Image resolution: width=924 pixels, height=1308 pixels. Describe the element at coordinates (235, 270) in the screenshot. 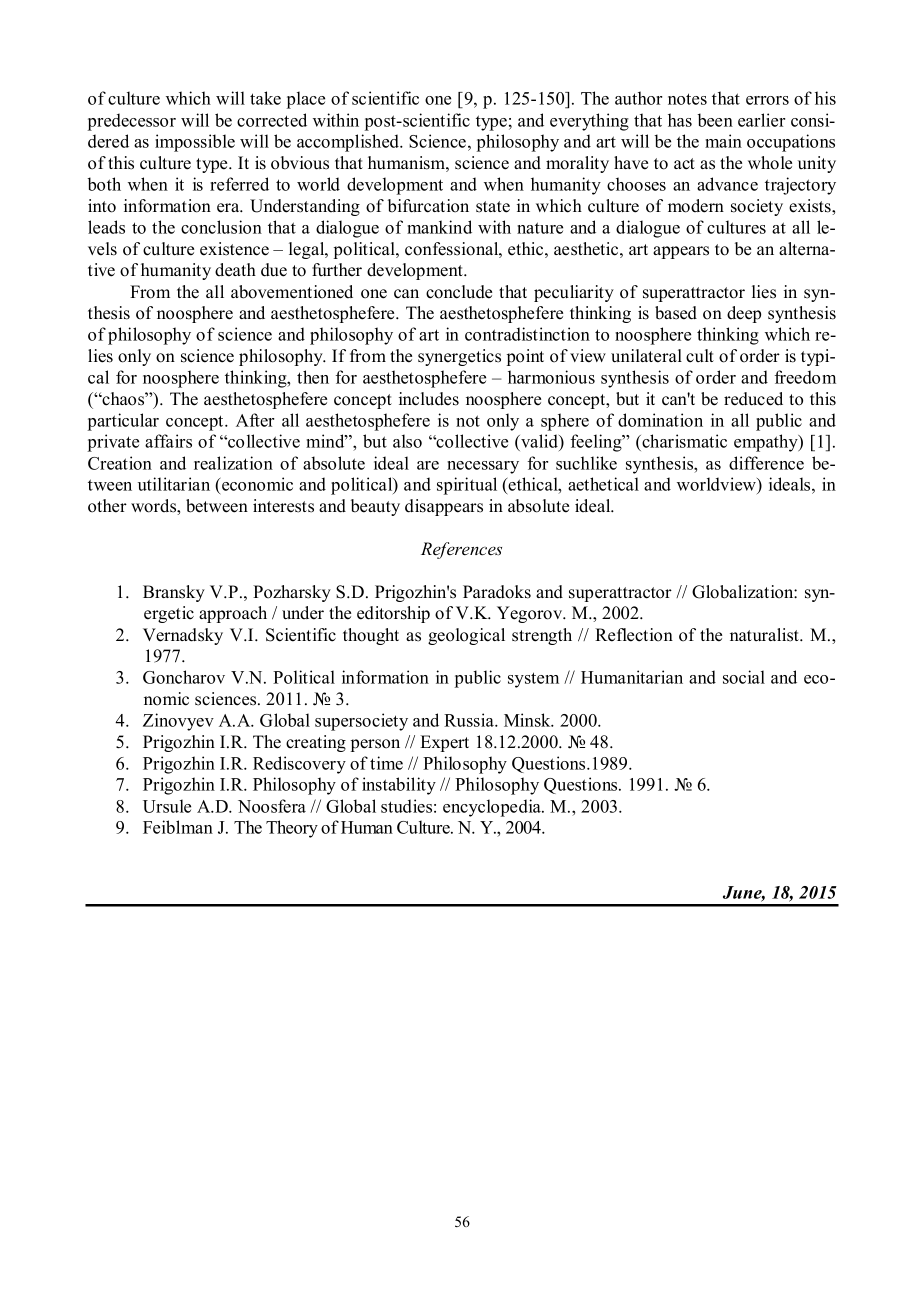

I see `death` at that location.
